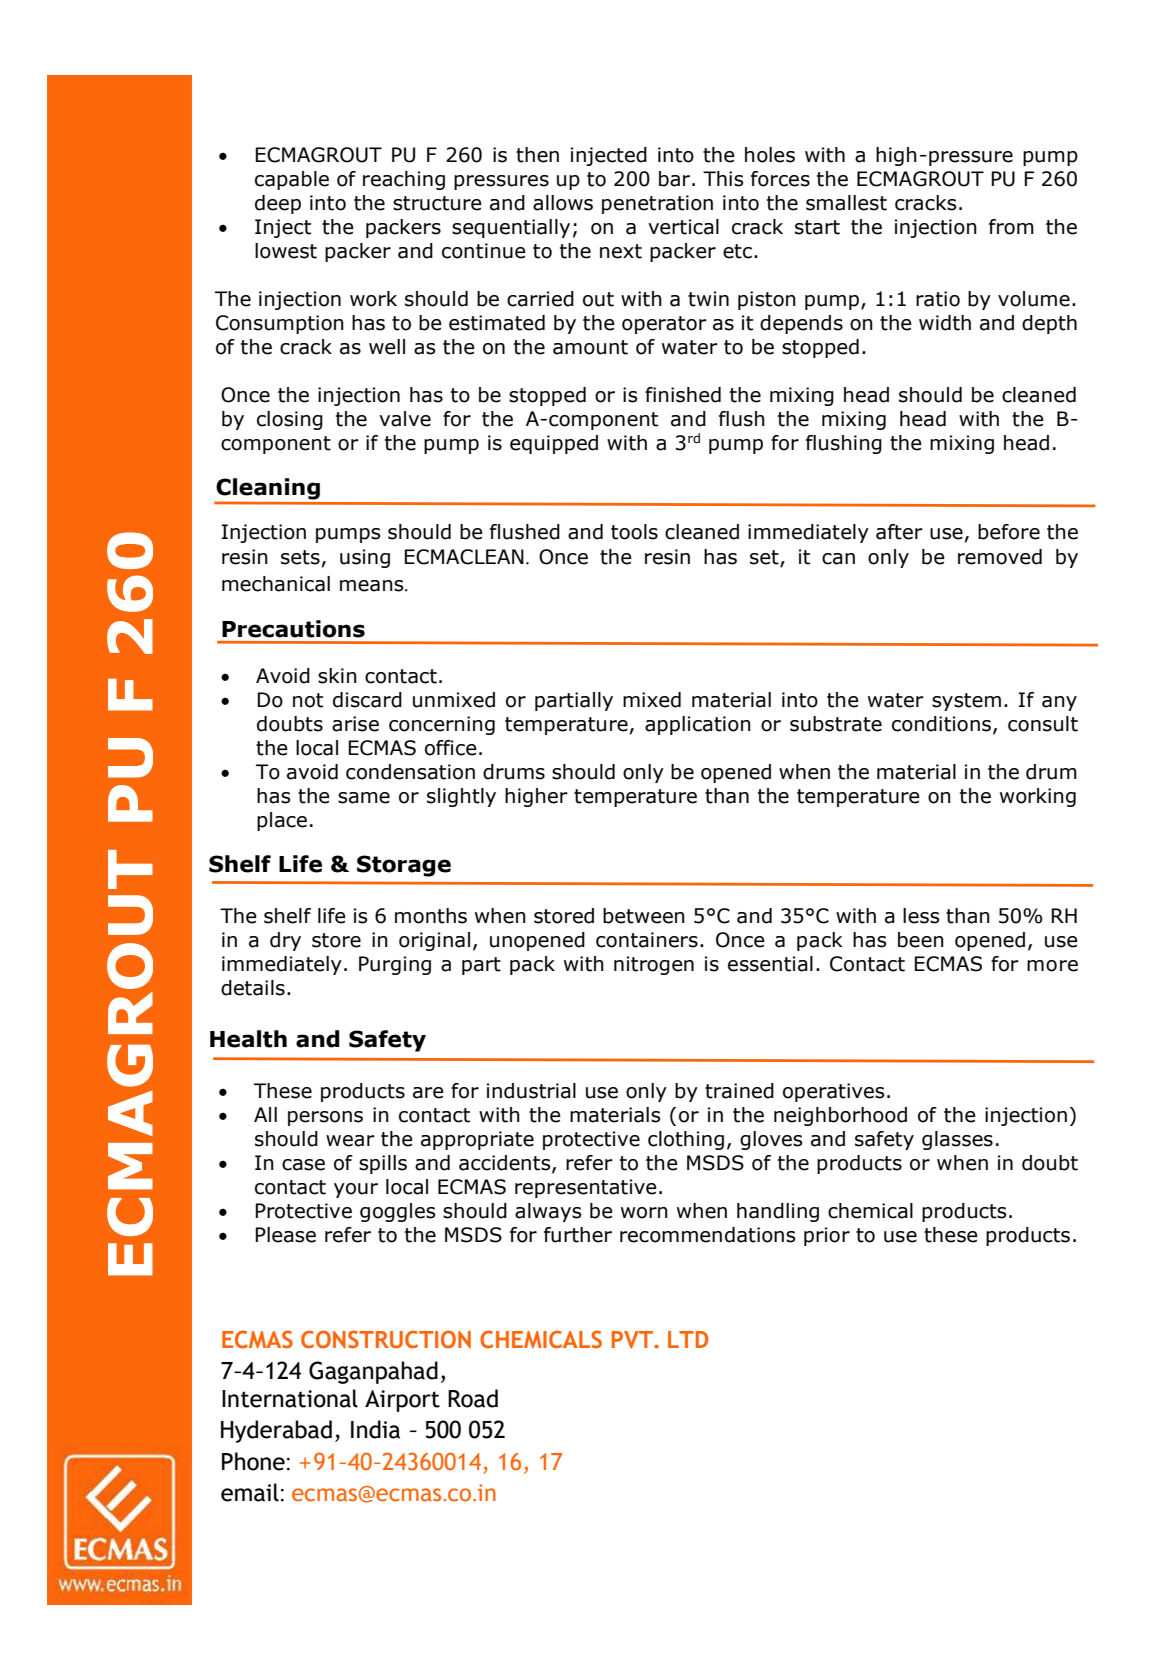  What do you see at coordinates (676, 179) in the screenshot?
I see `bar` at bounding box center [676, 179].
